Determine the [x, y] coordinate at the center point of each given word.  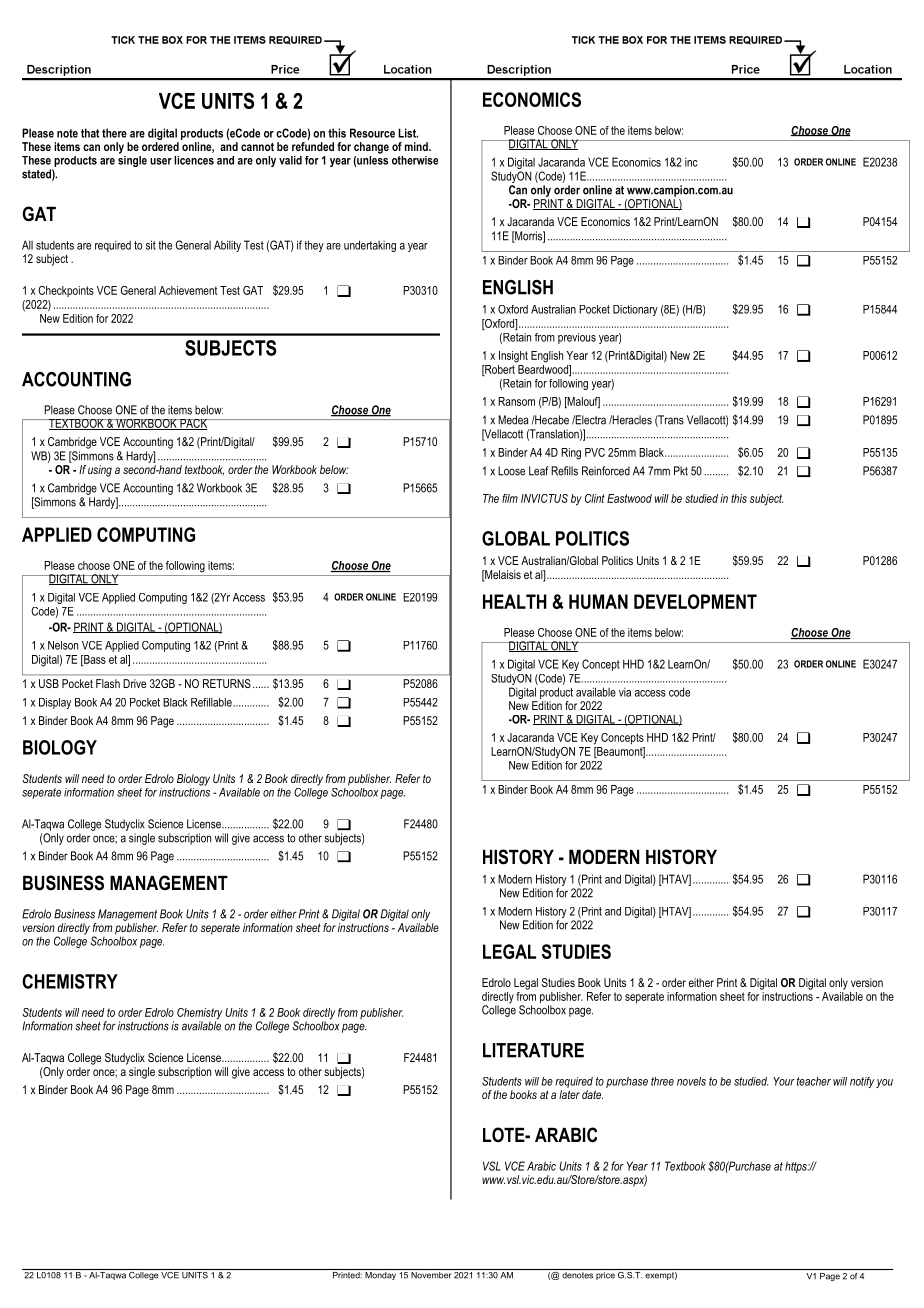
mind [417, 146]
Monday [380, 1274]
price [605, 1274]
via [625, 692]
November [431, 1274]
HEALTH [515, 601]
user [161, 161]
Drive [134, 683]
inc [691, 162]
